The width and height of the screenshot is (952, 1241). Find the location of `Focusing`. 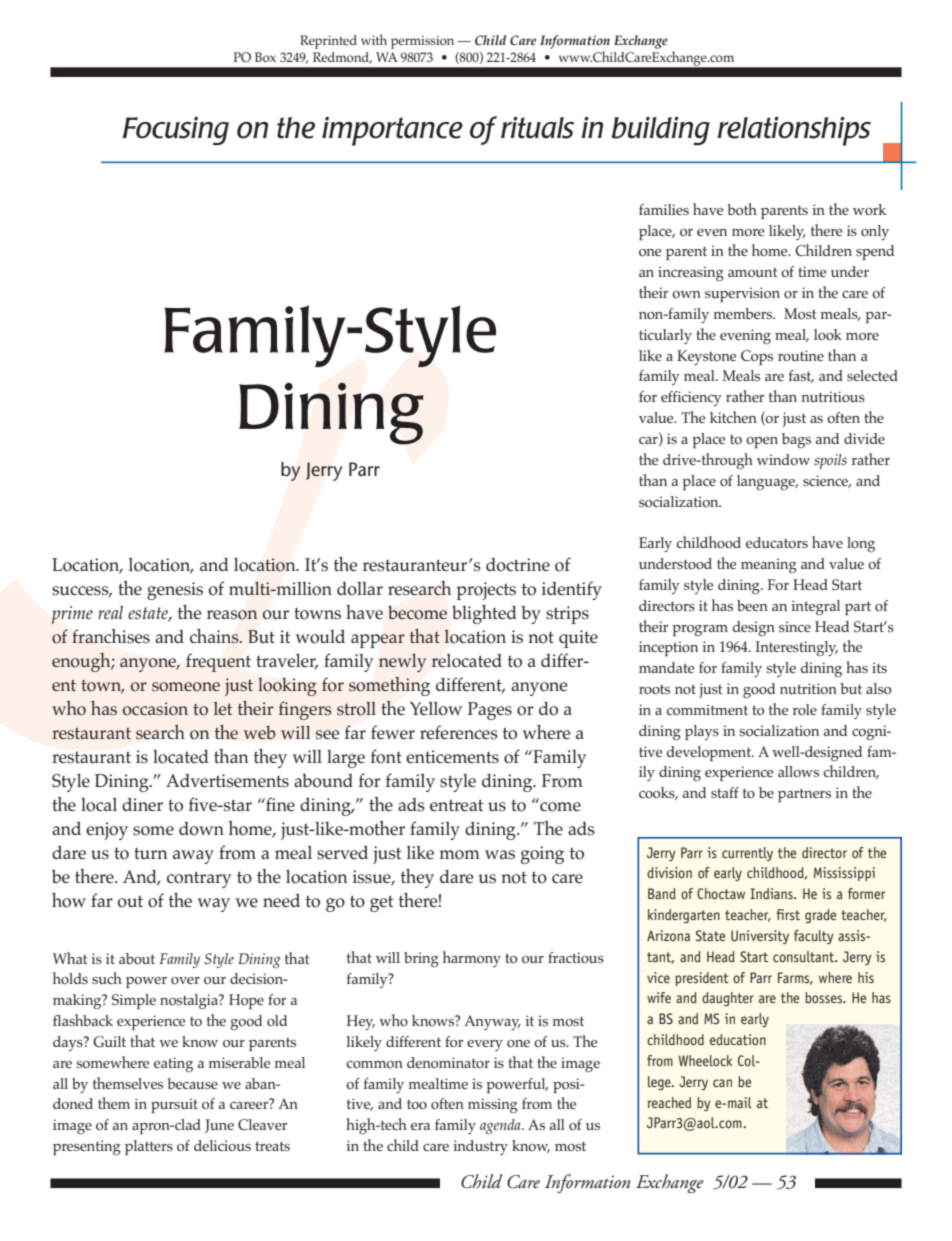

Focusing is located at coordinates (175, 131).
